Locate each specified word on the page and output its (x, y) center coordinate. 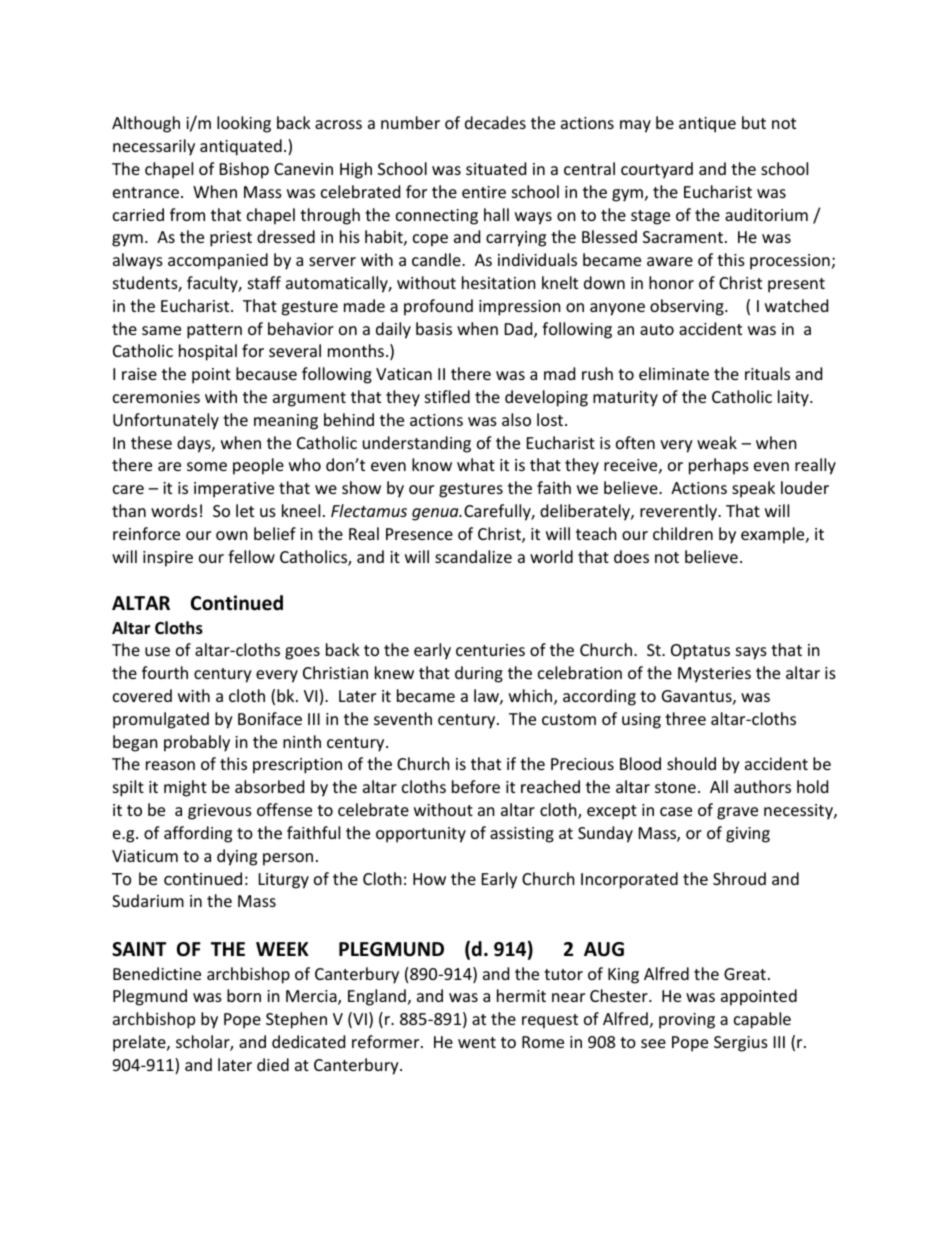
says (751, 653)
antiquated (241, 147)
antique (707, 125)
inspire (168, 559)
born (244, 995)
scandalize (473, 556)
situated (496, 168)
